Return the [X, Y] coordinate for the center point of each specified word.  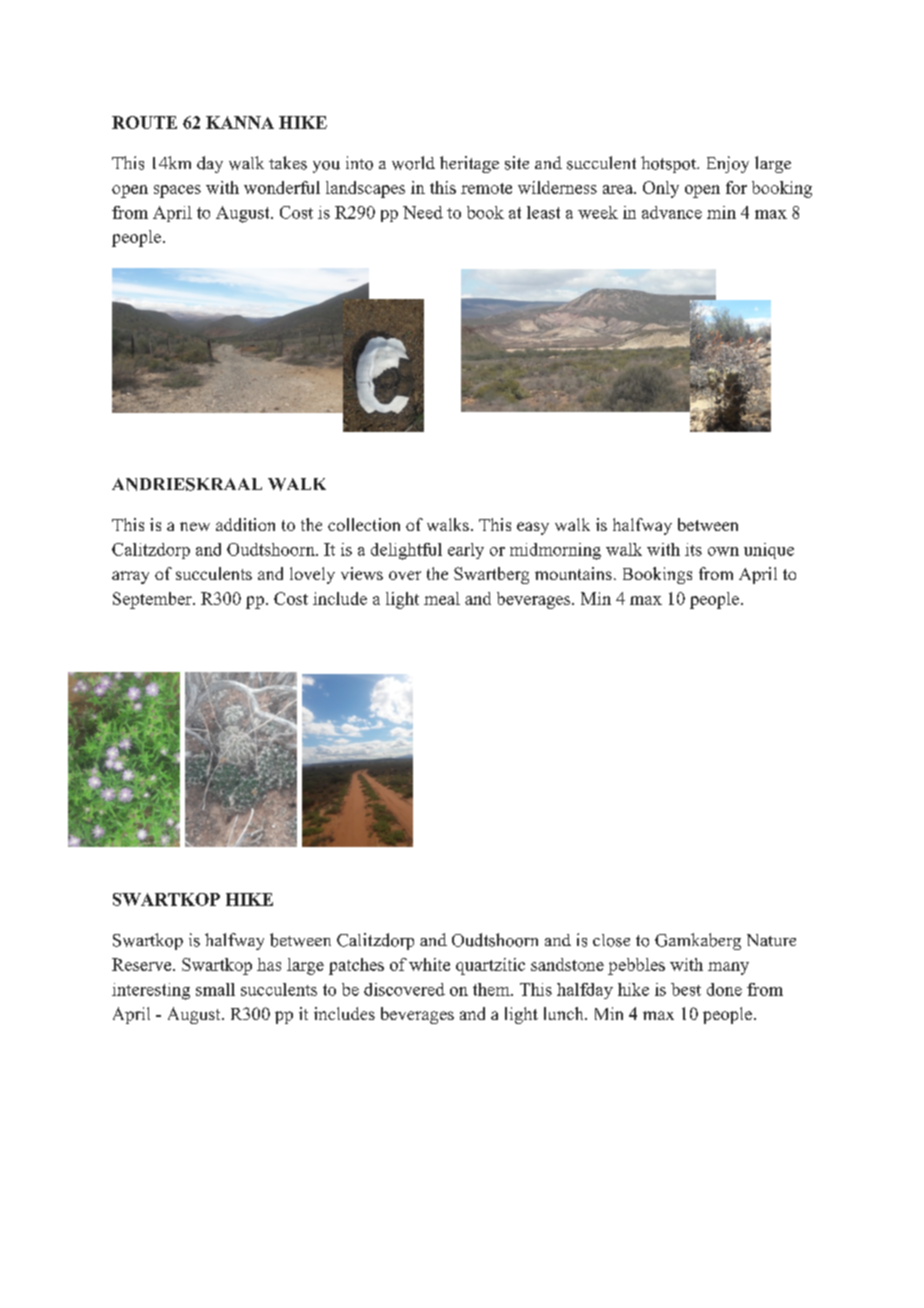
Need [423, 212]
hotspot [670, 164]
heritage [469, 164]
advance [672, 212]
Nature [771, 940]
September [153, 600]
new [195, 526]
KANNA [240, 122]
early [466, 551]
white [429, 964]
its [693, 549]
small [215, 989]
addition [245, 524]
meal [442, 598]
